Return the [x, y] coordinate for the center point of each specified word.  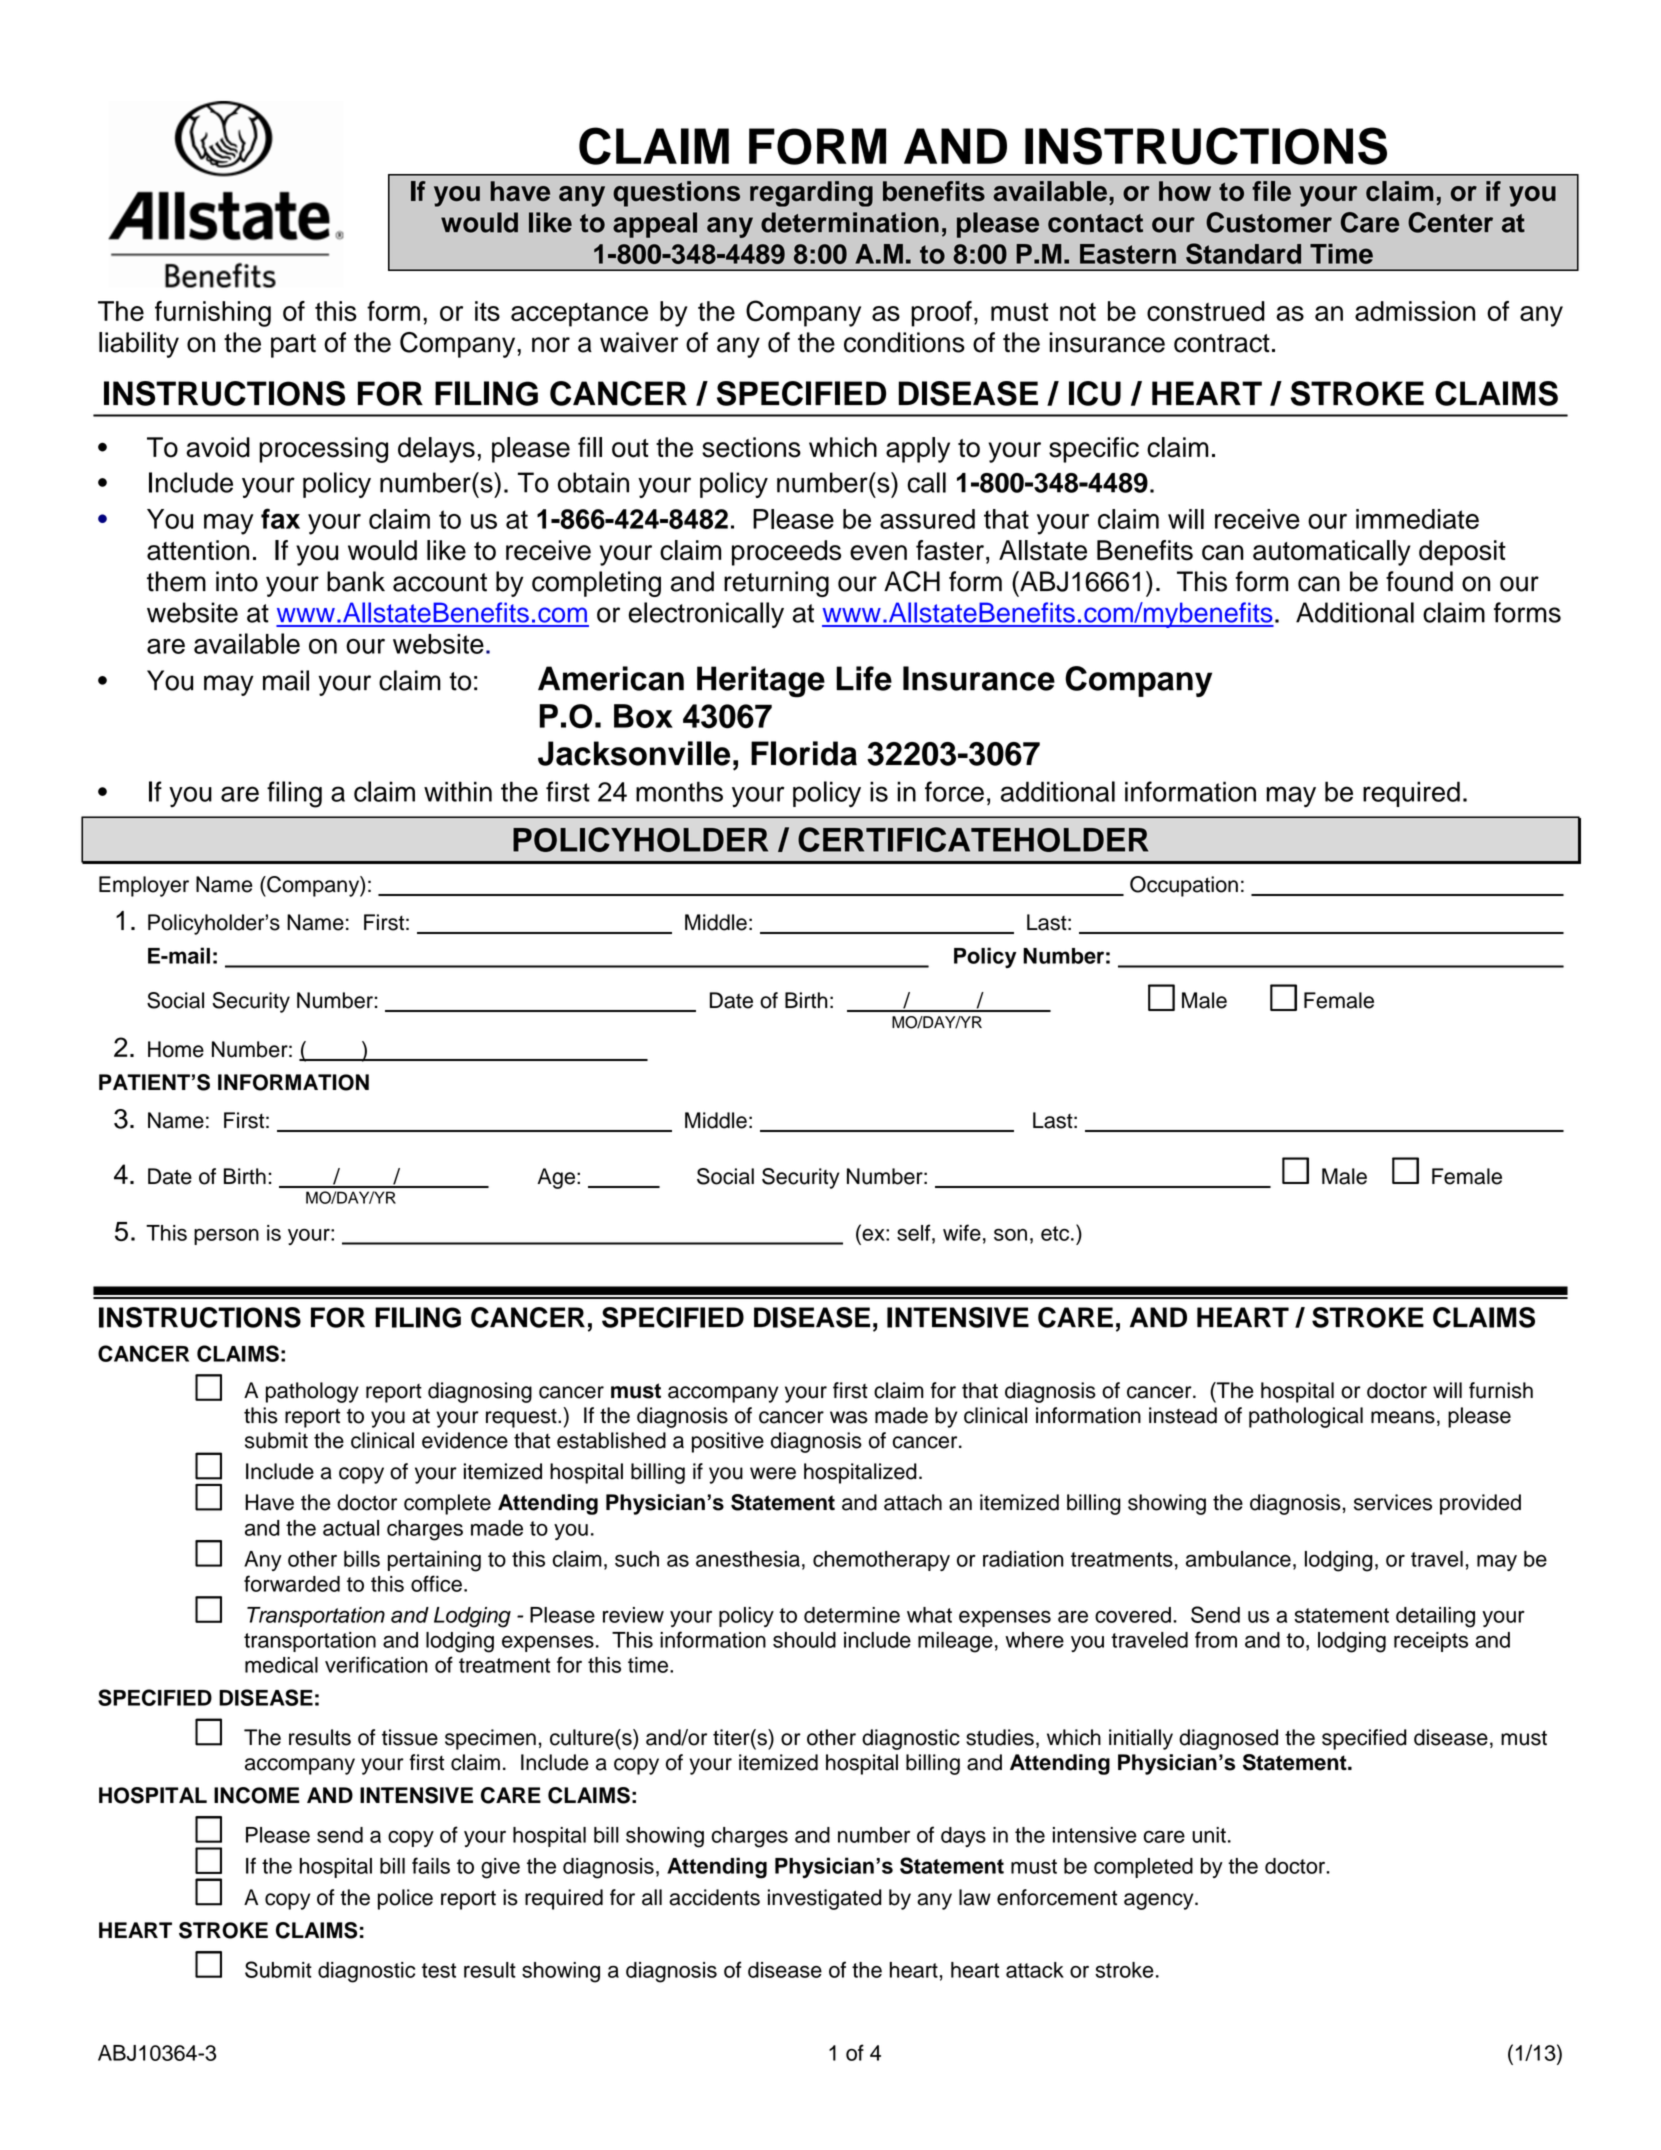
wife [962, 1232]
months [679, 791]
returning [776, 584]
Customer [1269, 222]
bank [356, 581]
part [293, 346]
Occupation [1184, 886]
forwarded [292, 1583]
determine [852, 1615]
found [1419, 581]
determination [850, 222]
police [405, 1899]
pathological [1306, 1417]
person [226, 1237]
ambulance [1238, 1559]
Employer [144, 886]
